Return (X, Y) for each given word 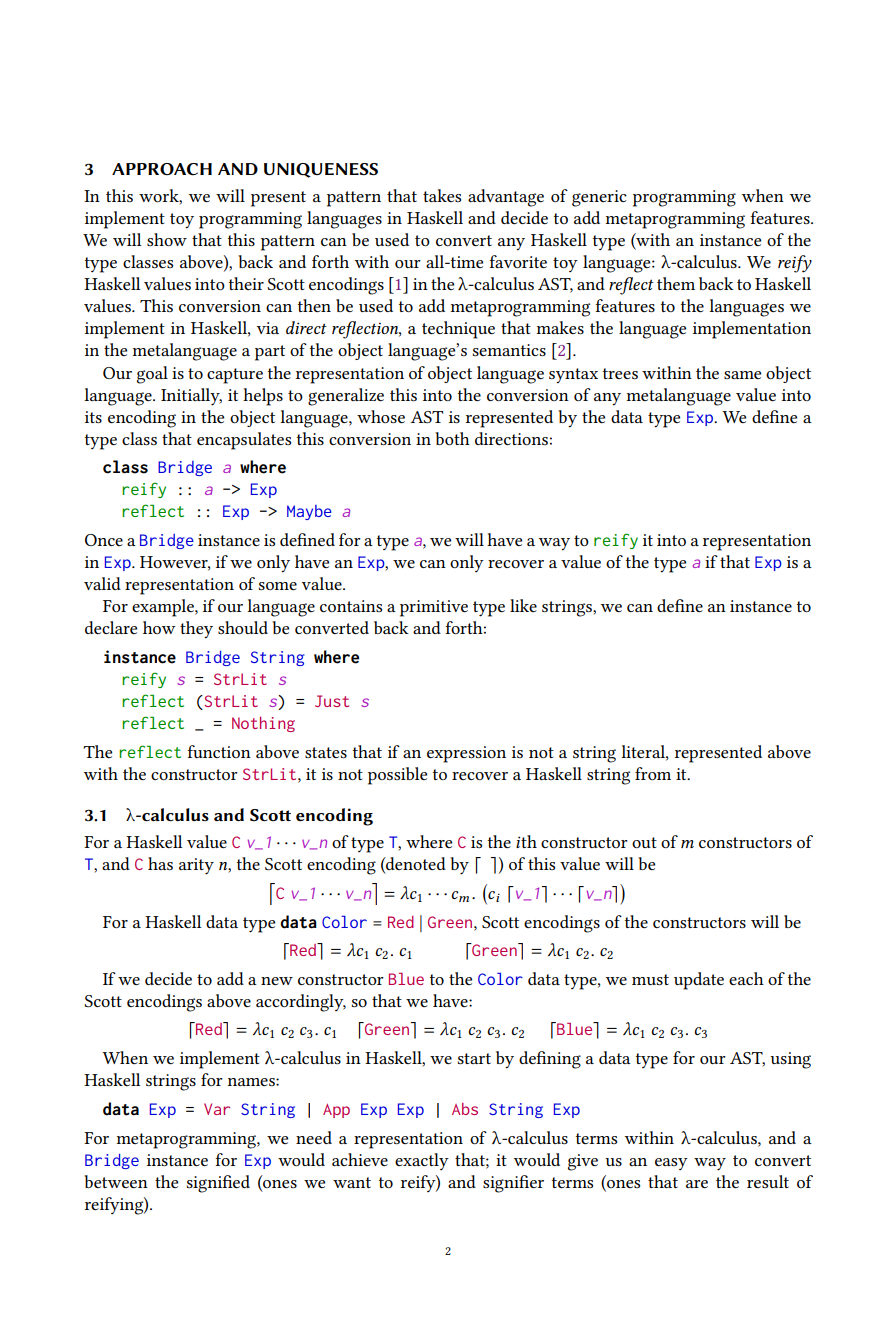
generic (599, 198)
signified (218, 1184)
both (452, 438)
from (653, 773)
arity (196, 866)
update (699, 981)
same (742, 375)
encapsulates (244, 441)
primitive (434, 608)
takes (442, 195)
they (196, 630)
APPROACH (162, 169)
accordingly (301, 1003)
